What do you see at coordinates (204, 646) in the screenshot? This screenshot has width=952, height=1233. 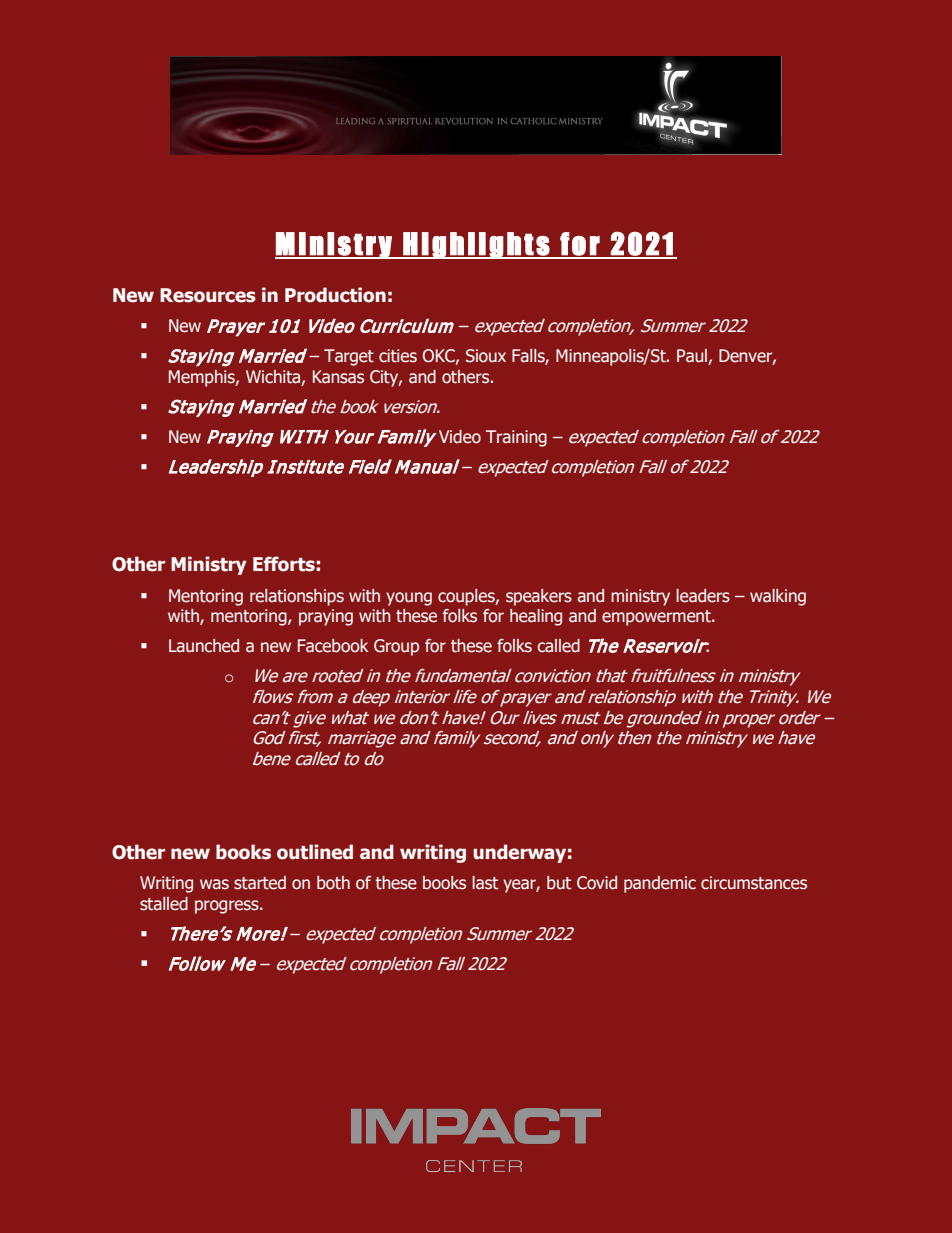 I see `Launched` at bounding box center [204, 646].
